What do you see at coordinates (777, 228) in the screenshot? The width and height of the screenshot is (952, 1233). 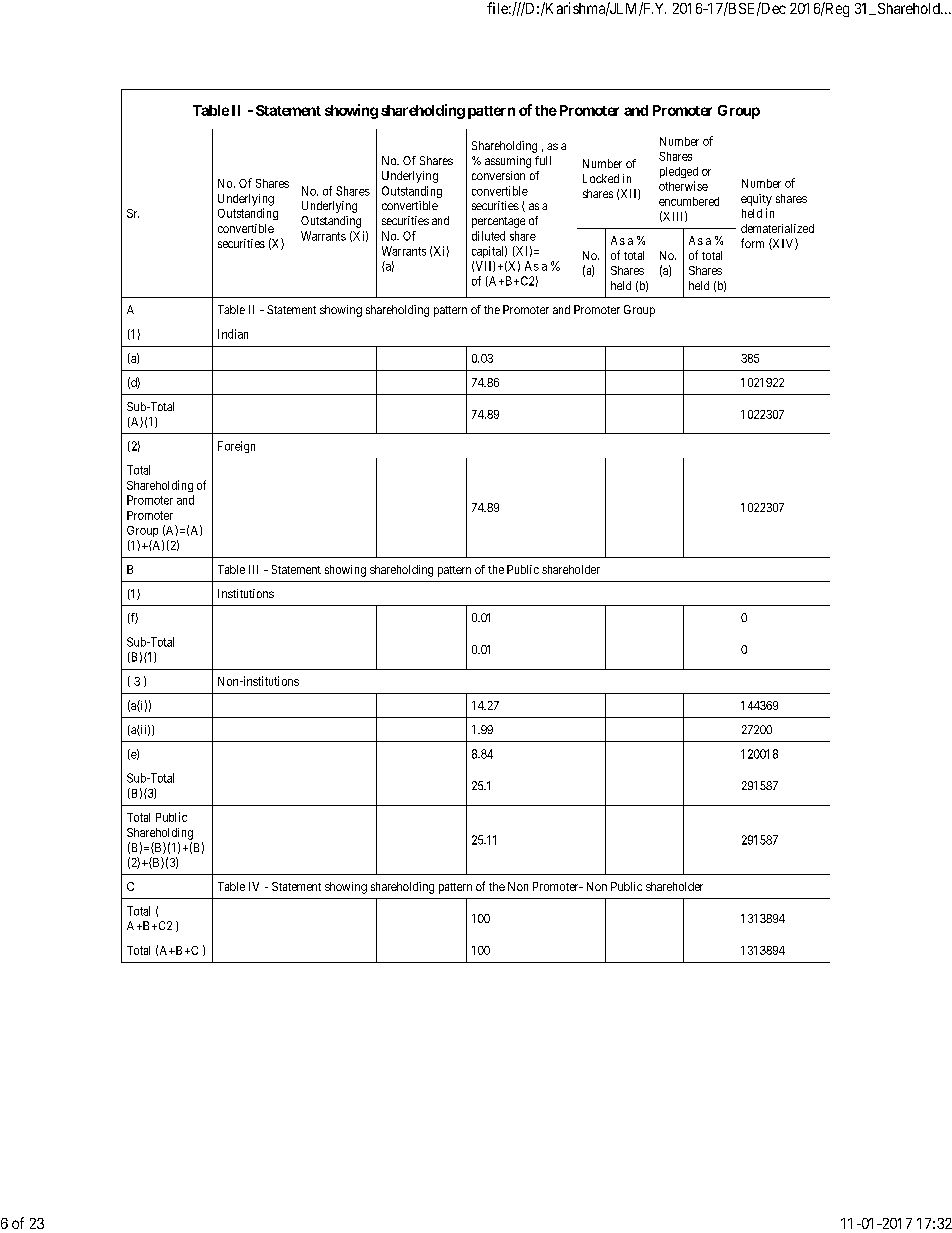 I see `dematerialized` at bounding box center [777, 228].
